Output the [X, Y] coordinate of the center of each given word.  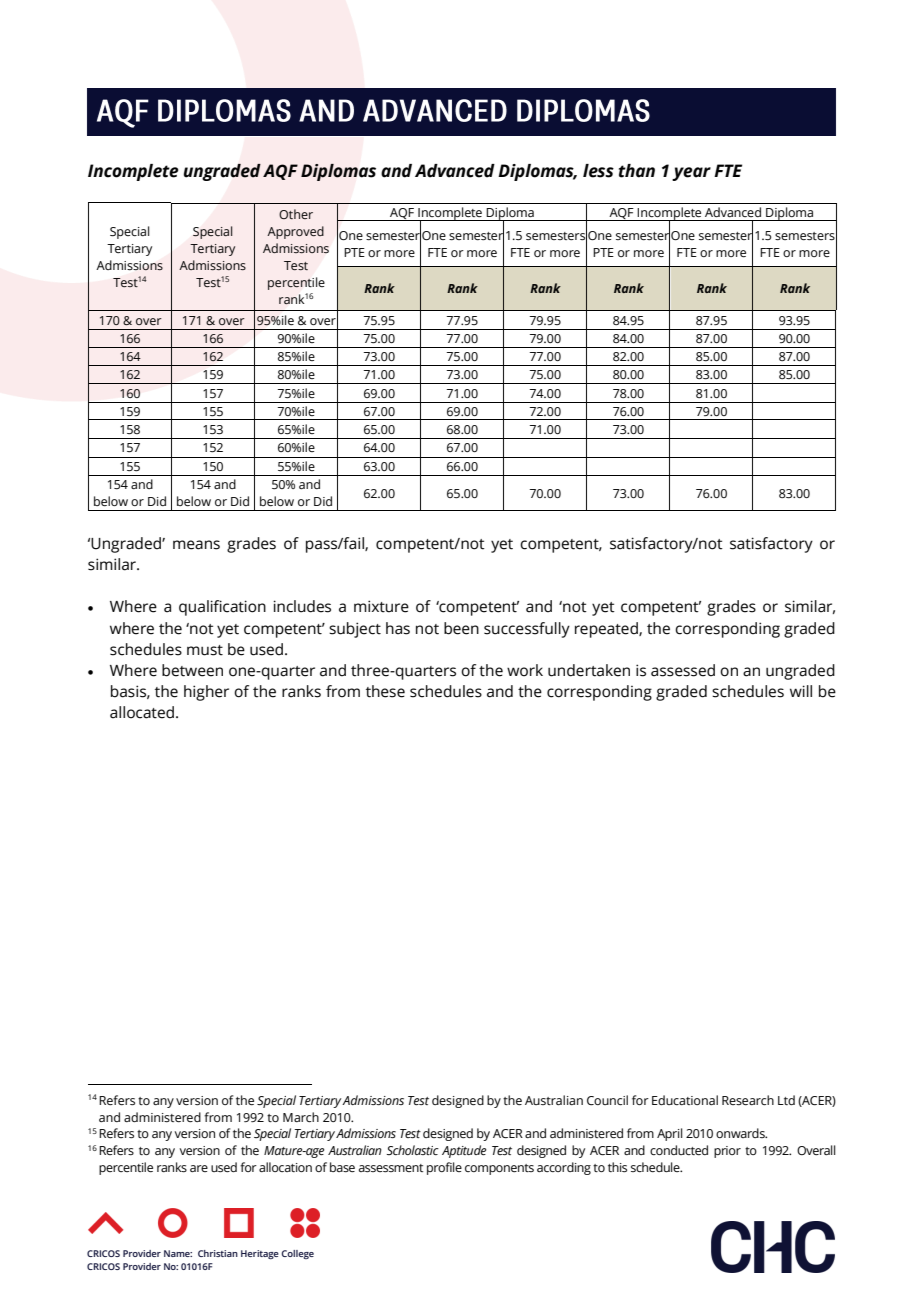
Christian [218, 1253]
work [525, 670]
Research [748, 1100]
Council [607, 1100]
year [691, 174]
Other [296, 214]
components [499, 1169]
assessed [683, 670]
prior [727, 1152]
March [301, 1117]
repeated [607, 630]
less [598, 171]
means [196, 545]
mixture [381, 606]
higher [206, 693]
